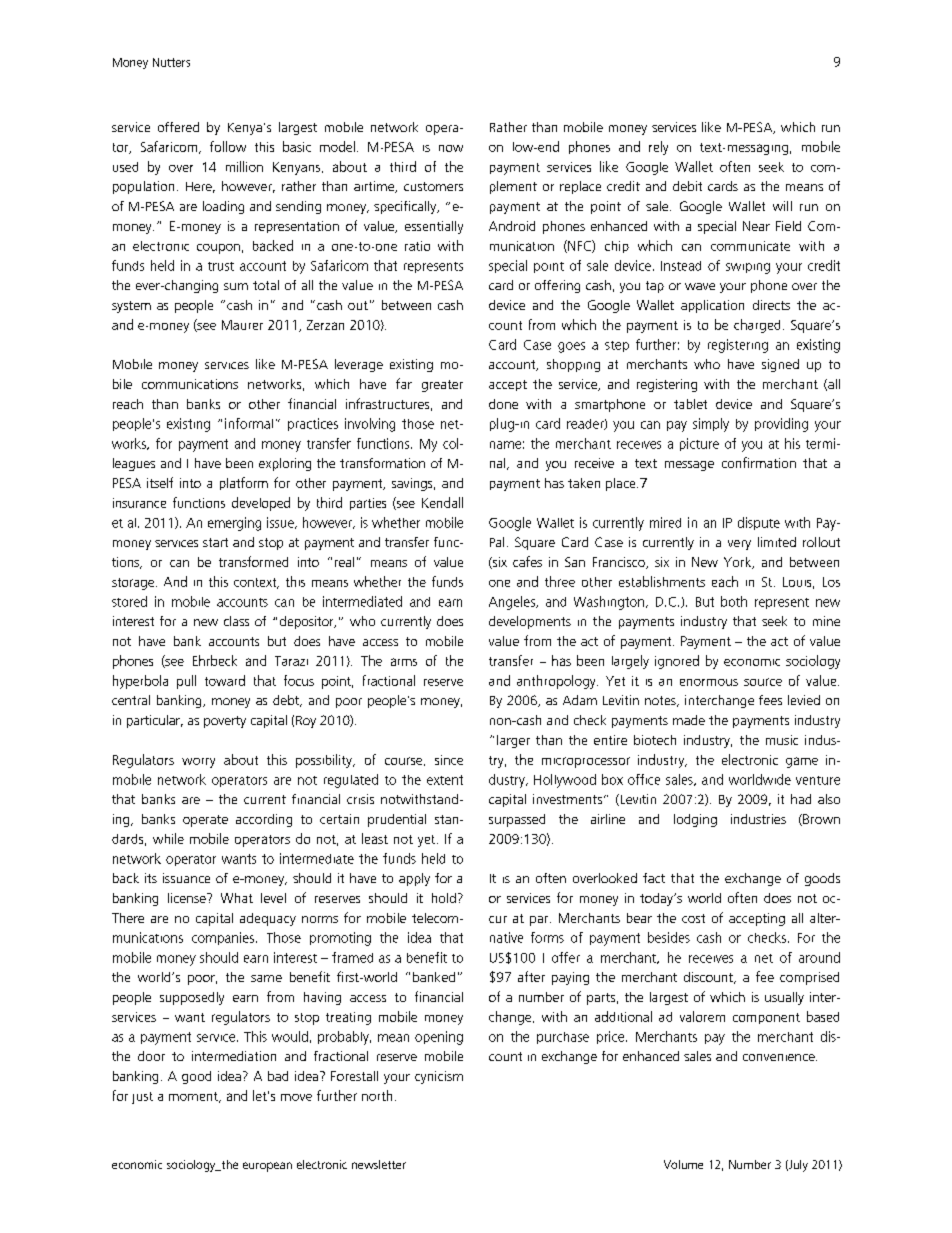 This screenshot has height=1233, width=952. Describe the element at coordinates (249, 423) in the screenshot. I see `informal` at that location.
